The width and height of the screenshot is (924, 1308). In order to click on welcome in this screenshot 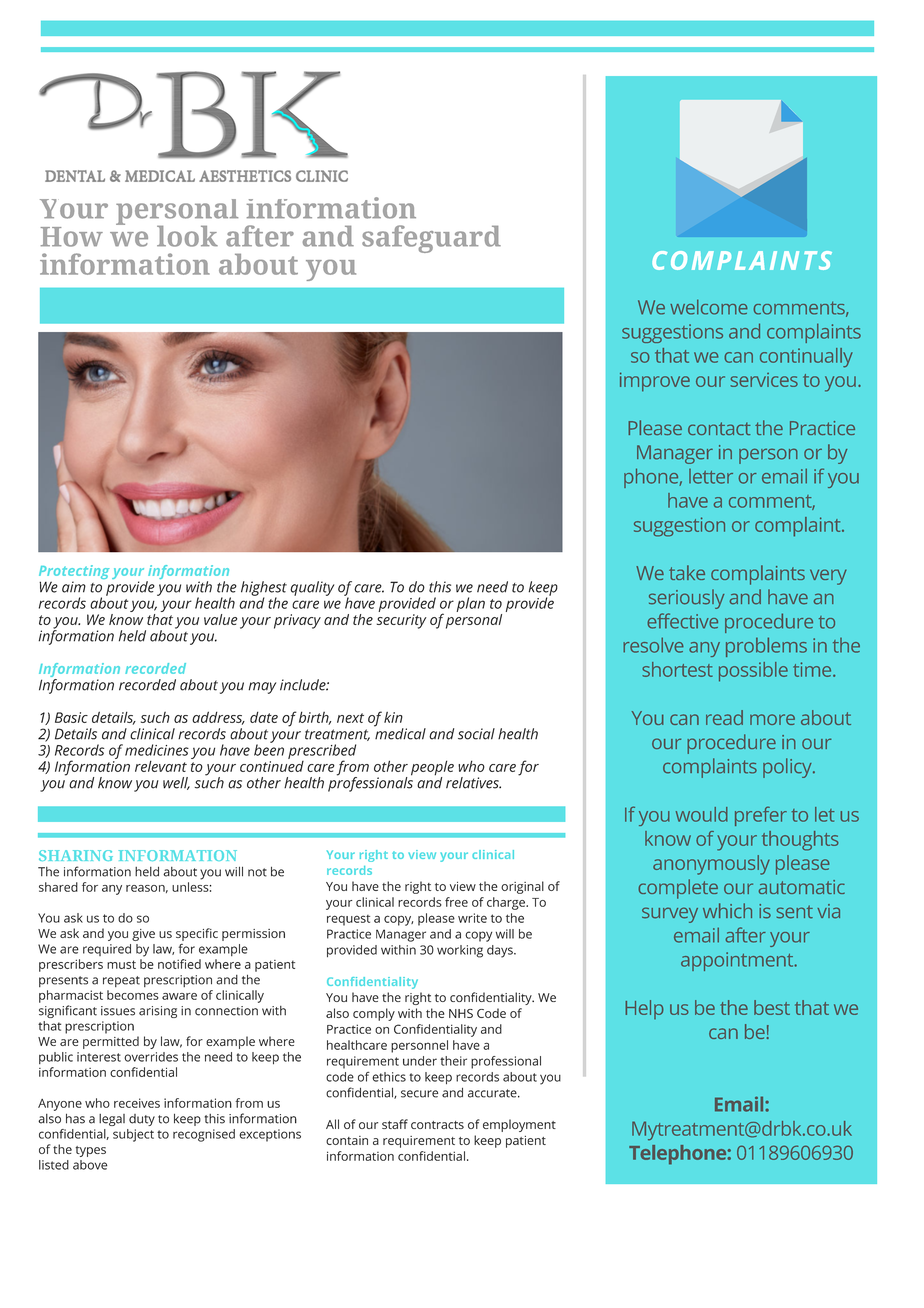, I will do `click(709, 307)`.
